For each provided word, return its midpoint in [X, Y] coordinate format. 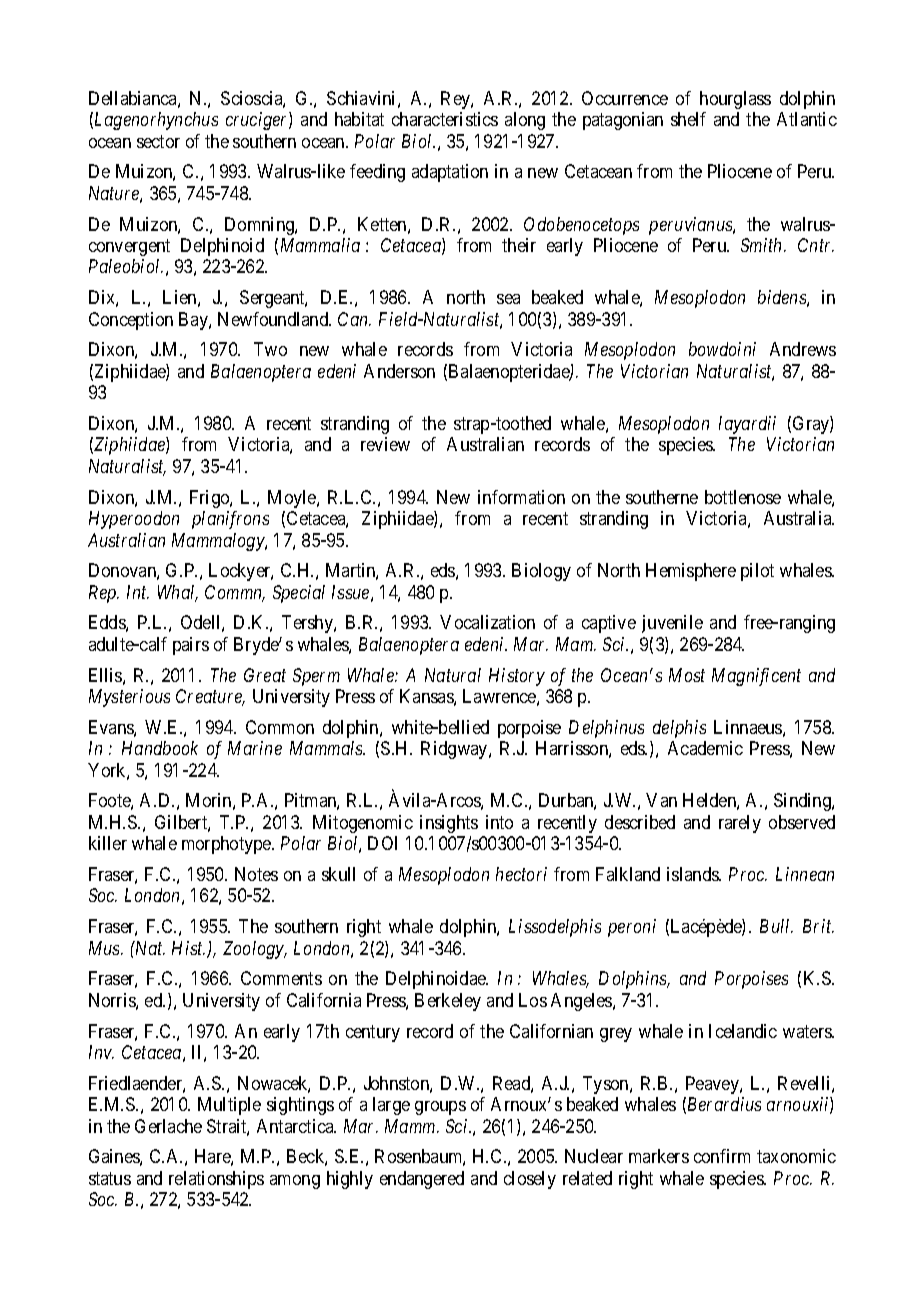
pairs [191, 646]
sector [158, 141]
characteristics [445, 119]
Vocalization [487, 622]
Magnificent [756, 677]
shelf [688, 119]
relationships [216, 1180]
